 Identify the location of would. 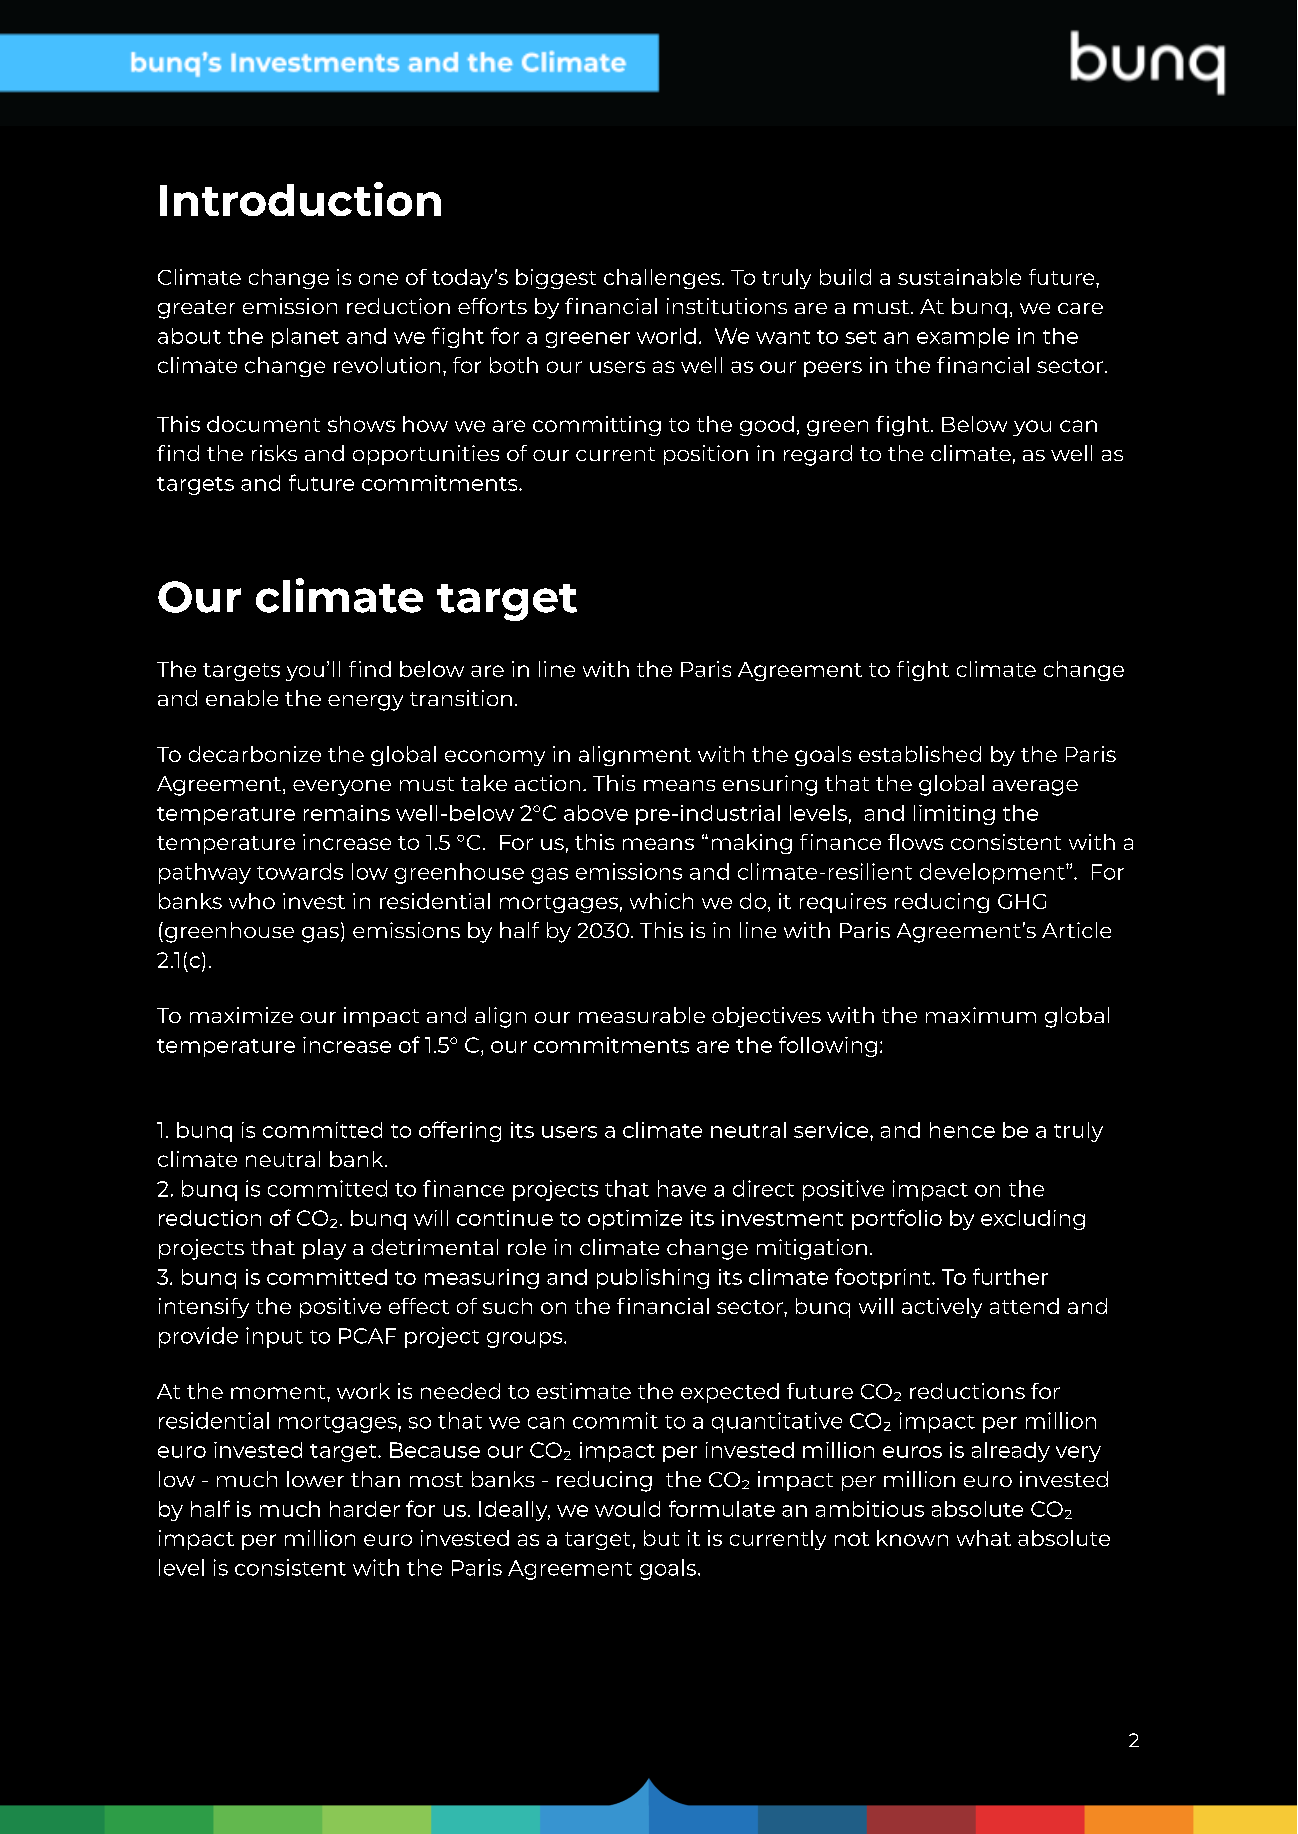
(627, 1509).
